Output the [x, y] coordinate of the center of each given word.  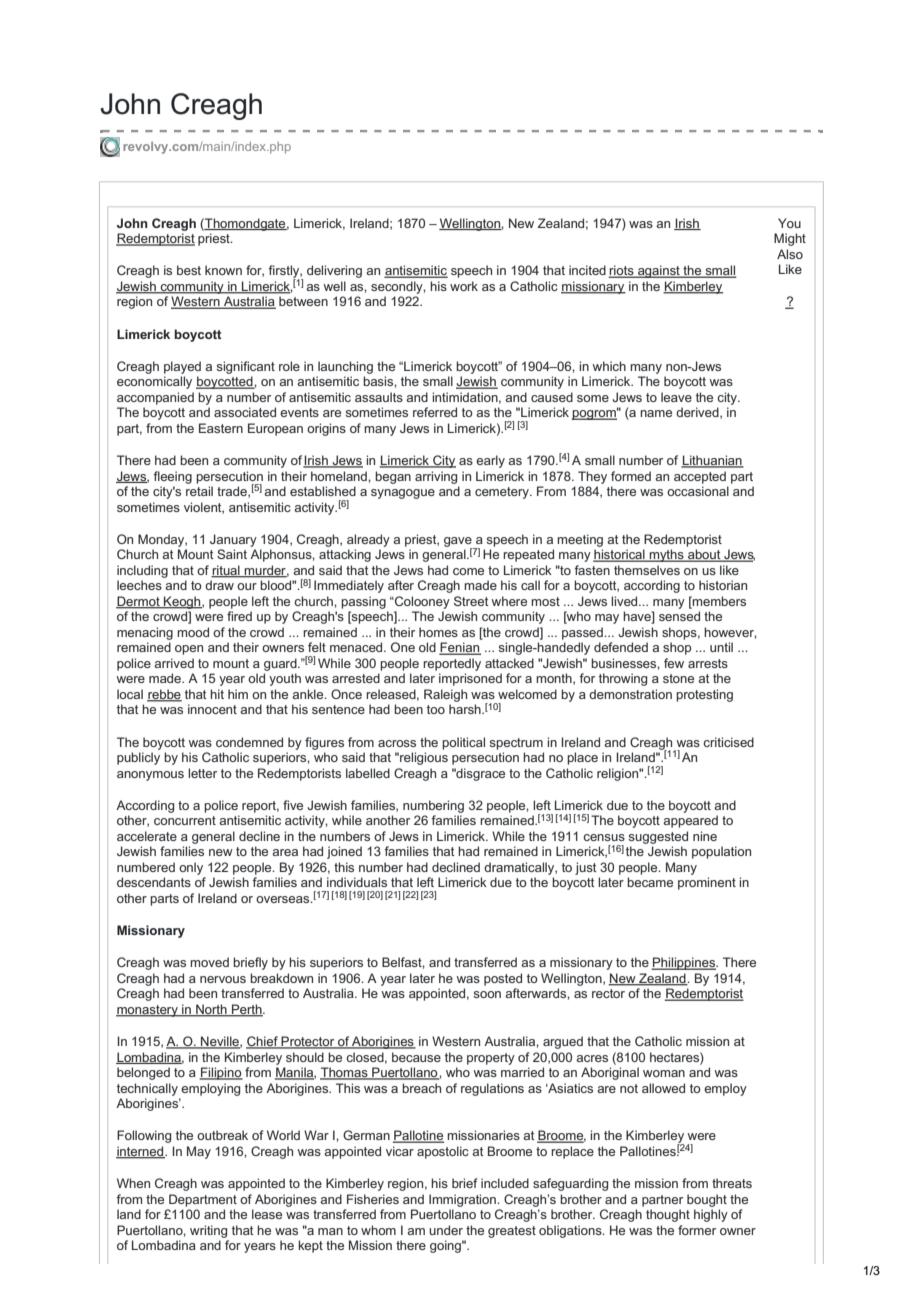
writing [208, 1231]
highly [711, 1215]
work [464, 286]
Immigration [463, 1200]
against [659, 271]
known [223, 270]
